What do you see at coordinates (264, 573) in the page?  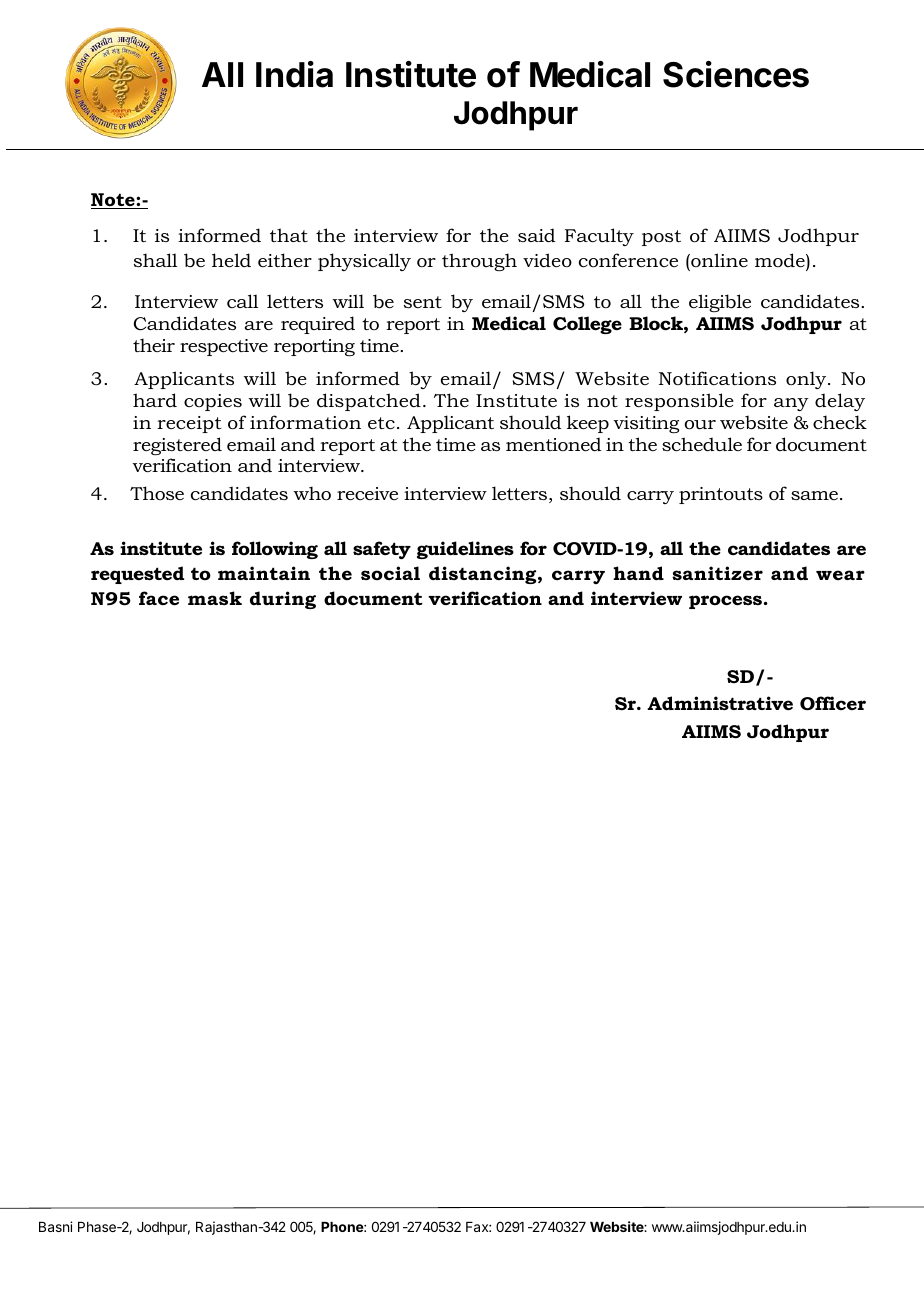 I see `maintain` at bounding box center [264, 573].
